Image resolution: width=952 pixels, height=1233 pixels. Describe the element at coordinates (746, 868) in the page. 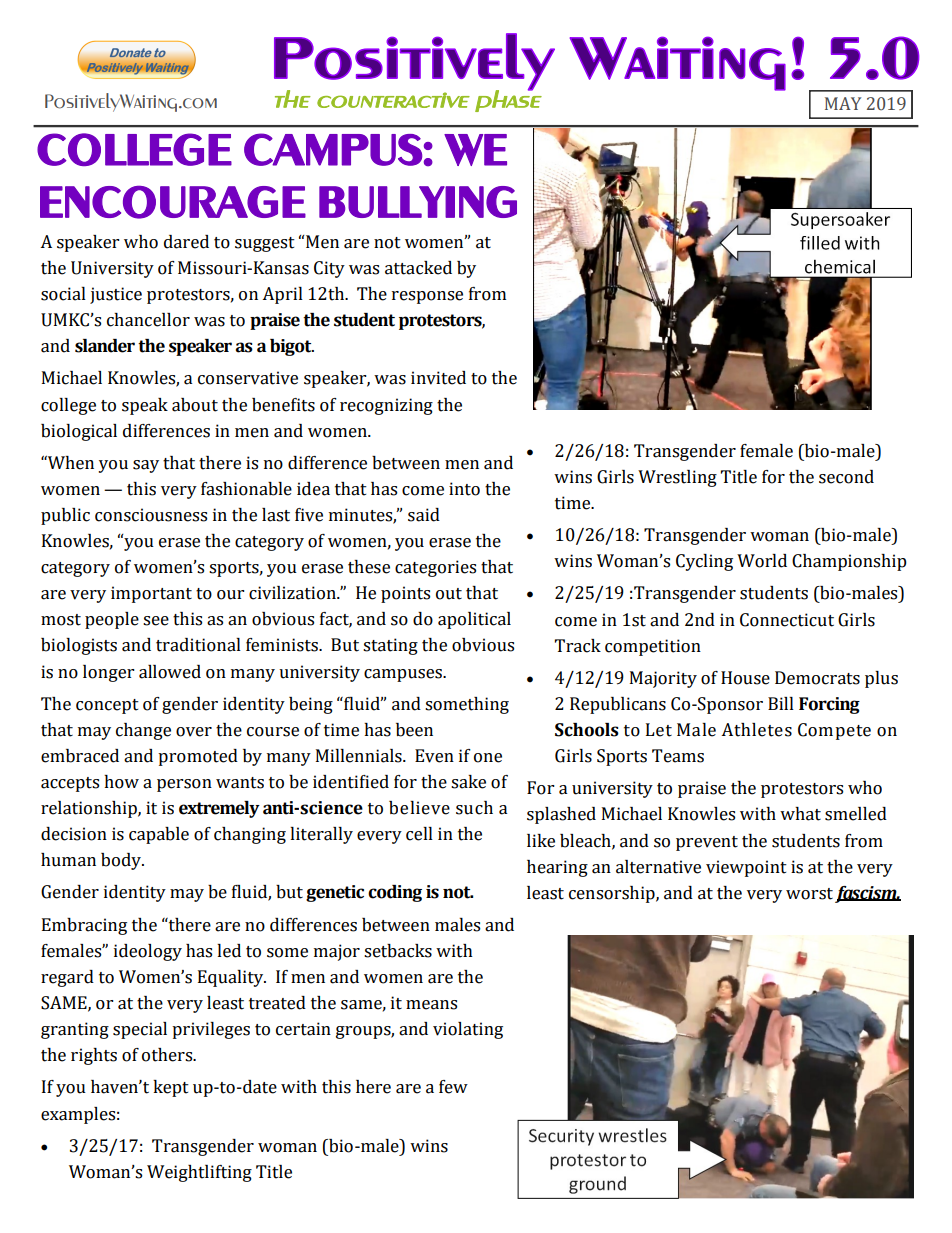

I see `viewpoint` at that location.
